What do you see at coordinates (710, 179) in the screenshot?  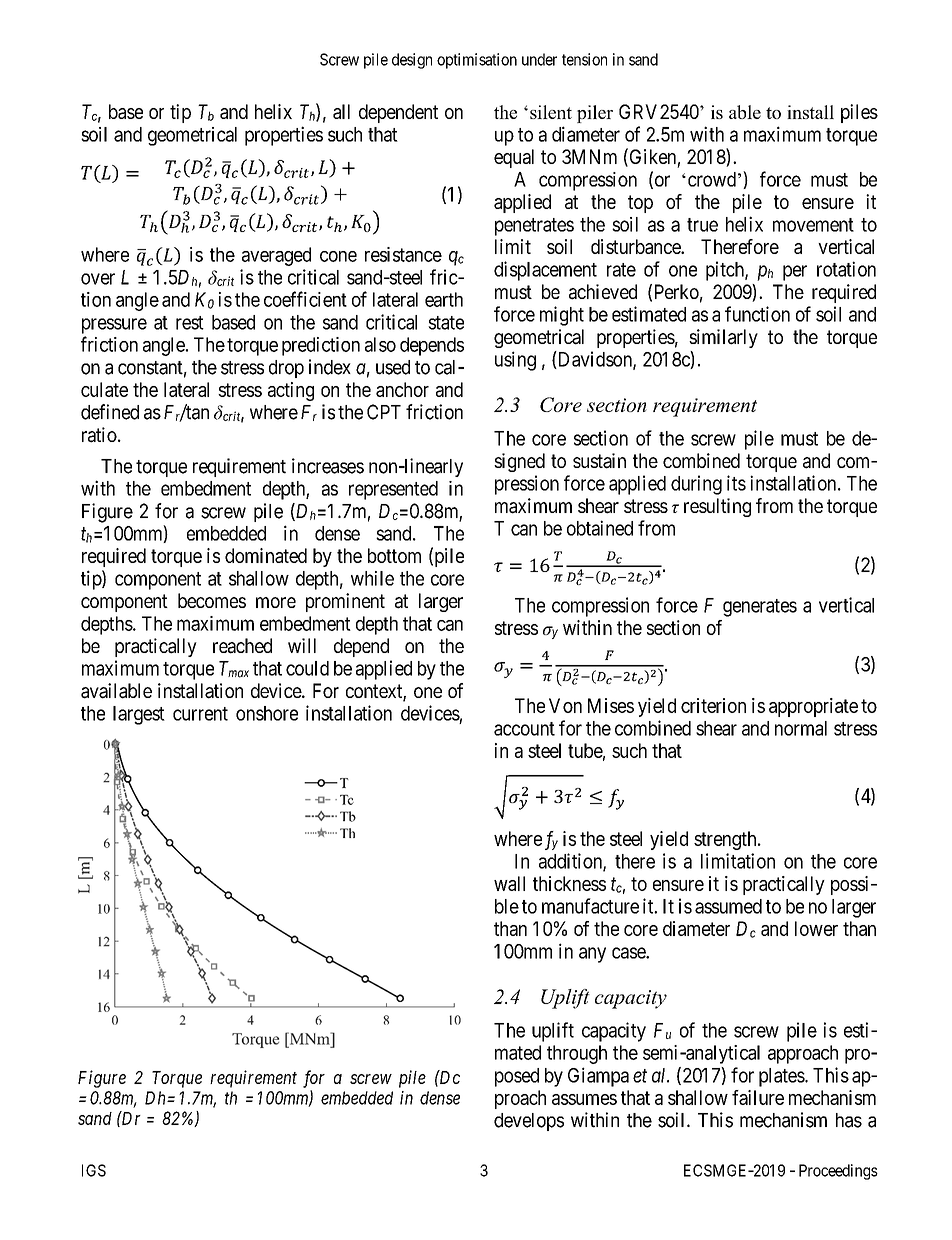 I see `crowd` at bounding box center [710, 179].
